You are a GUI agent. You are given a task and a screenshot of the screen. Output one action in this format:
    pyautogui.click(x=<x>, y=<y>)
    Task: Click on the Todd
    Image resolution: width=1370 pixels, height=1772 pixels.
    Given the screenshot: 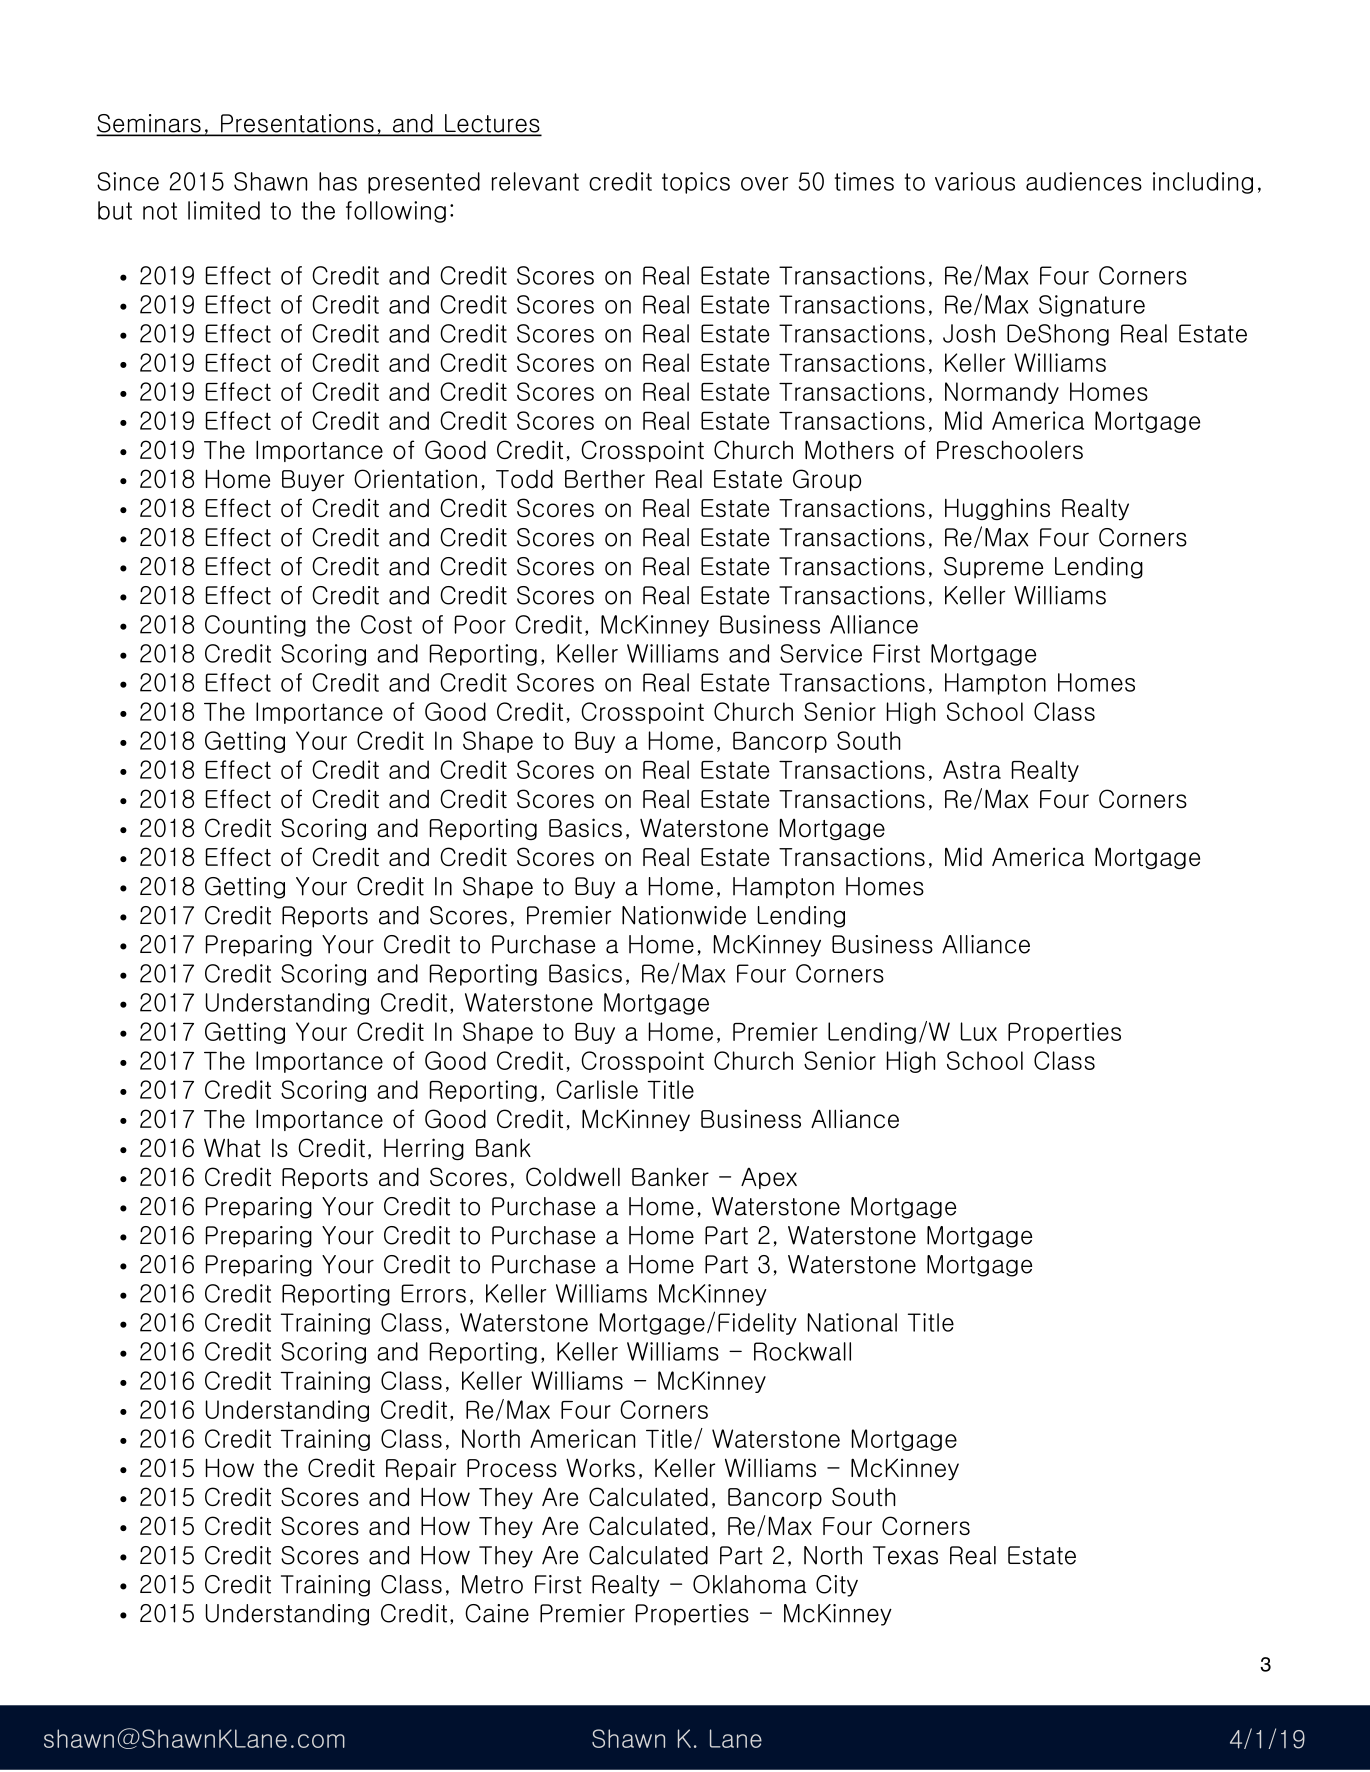 What is the action you would take?
    pyautogui.click(x=524, y=479)
